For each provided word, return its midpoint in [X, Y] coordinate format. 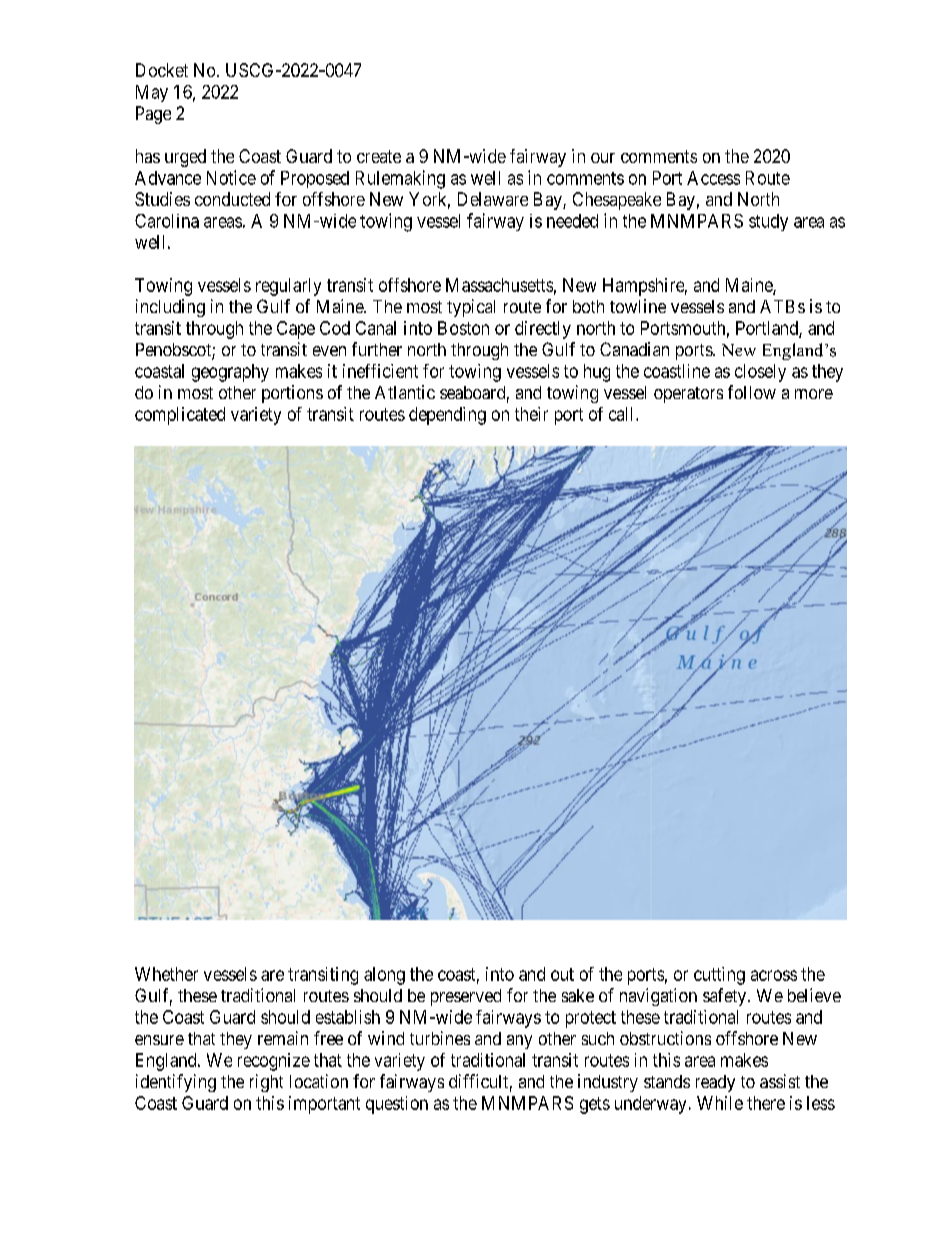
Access [713, 178]
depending [447, 416]
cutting [719, 976]
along [384, 976]
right [266, 1083]
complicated [180, 416]
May [152, 93]
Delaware [493, 199]
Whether [166, 974]
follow [752, 392]
